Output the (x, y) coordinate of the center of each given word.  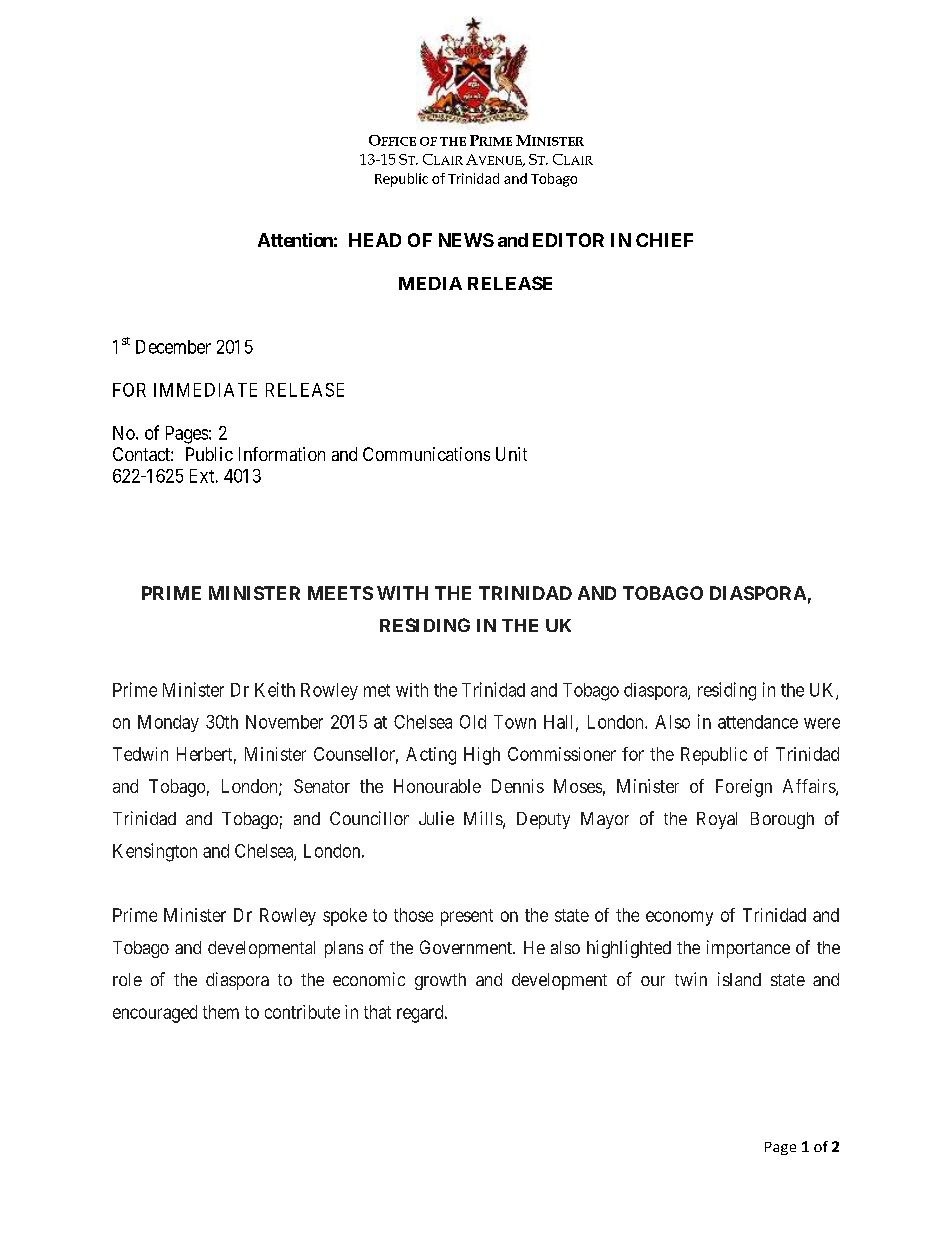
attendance (758, 722)
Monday (168, 723)
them (221, 1012)
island (739, 979)
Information (282, 454)
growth (440, 981)
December (173, 347)
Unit (511, 454)
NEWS (466, 240)
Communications (426, 454)
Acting (431, 756)
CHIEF (664, 240)
